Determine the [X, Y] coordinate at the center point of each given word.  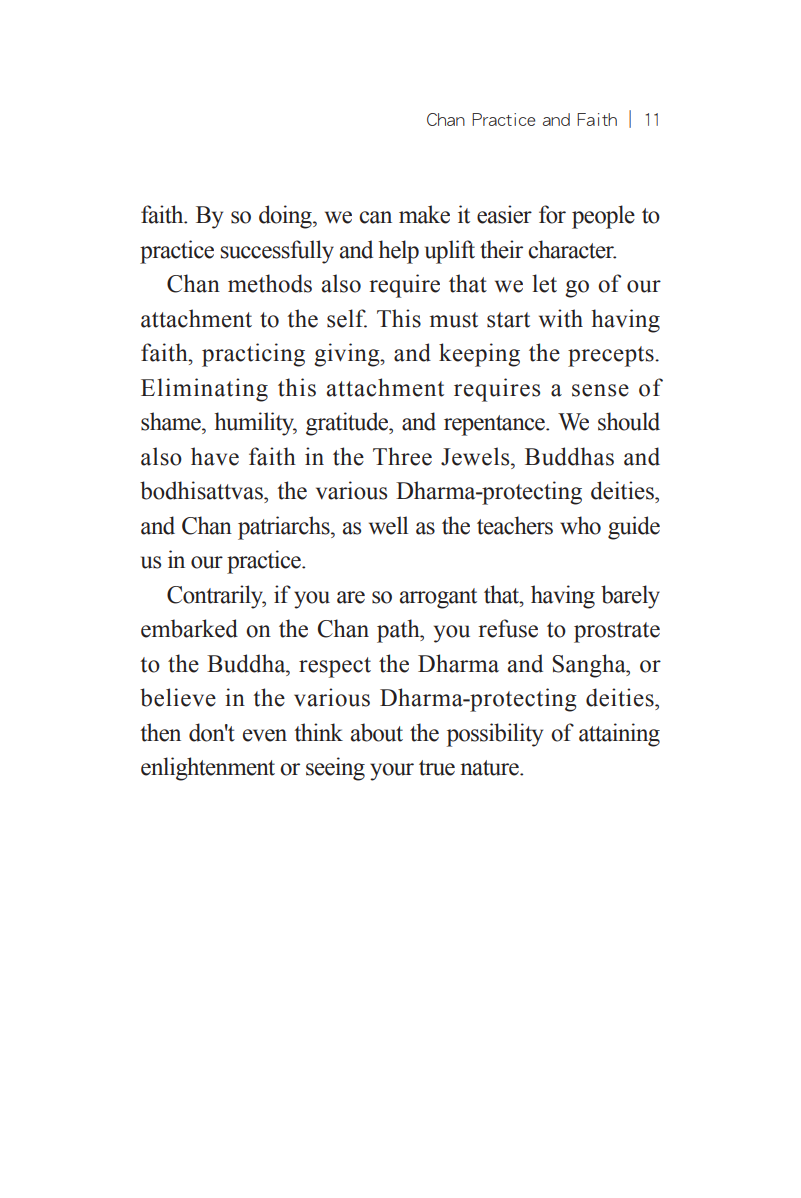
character [572, 249]
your [392, 772]
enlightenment [208, 769]
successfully [277, 252]
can [375, 217]
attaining [619, 735]
